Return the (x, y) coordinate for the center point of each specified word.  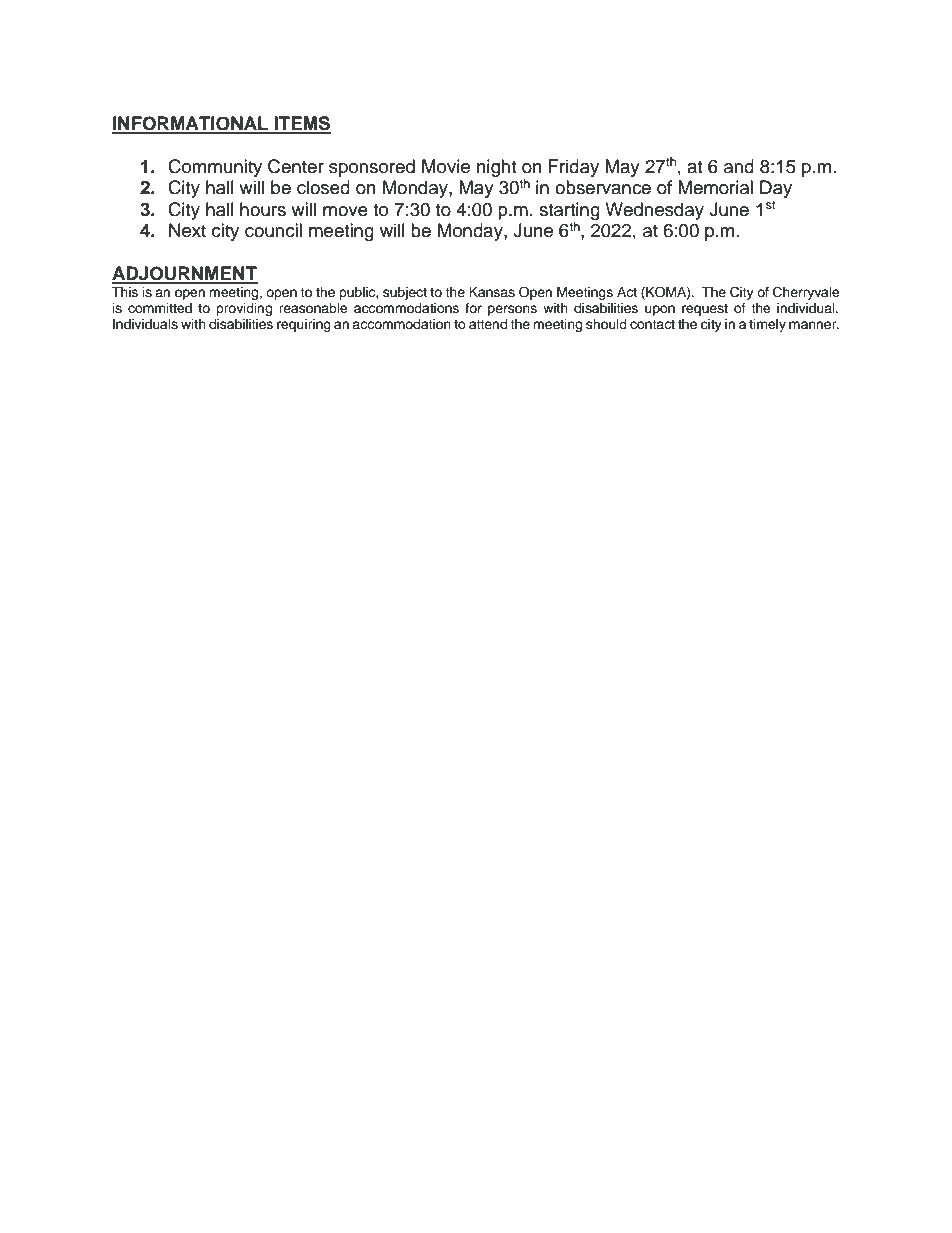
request (705, 310)
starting (569, 211)
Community (215, 168)
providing (244, 309)
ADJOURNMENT (185, 274)
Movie (446, 166)
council (273, 230)
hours (263, 209)
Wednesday (654, 211)
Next (187, 230)
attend (488, 324)
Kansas (492, 292)
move (345, 211)
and (739, 166)
